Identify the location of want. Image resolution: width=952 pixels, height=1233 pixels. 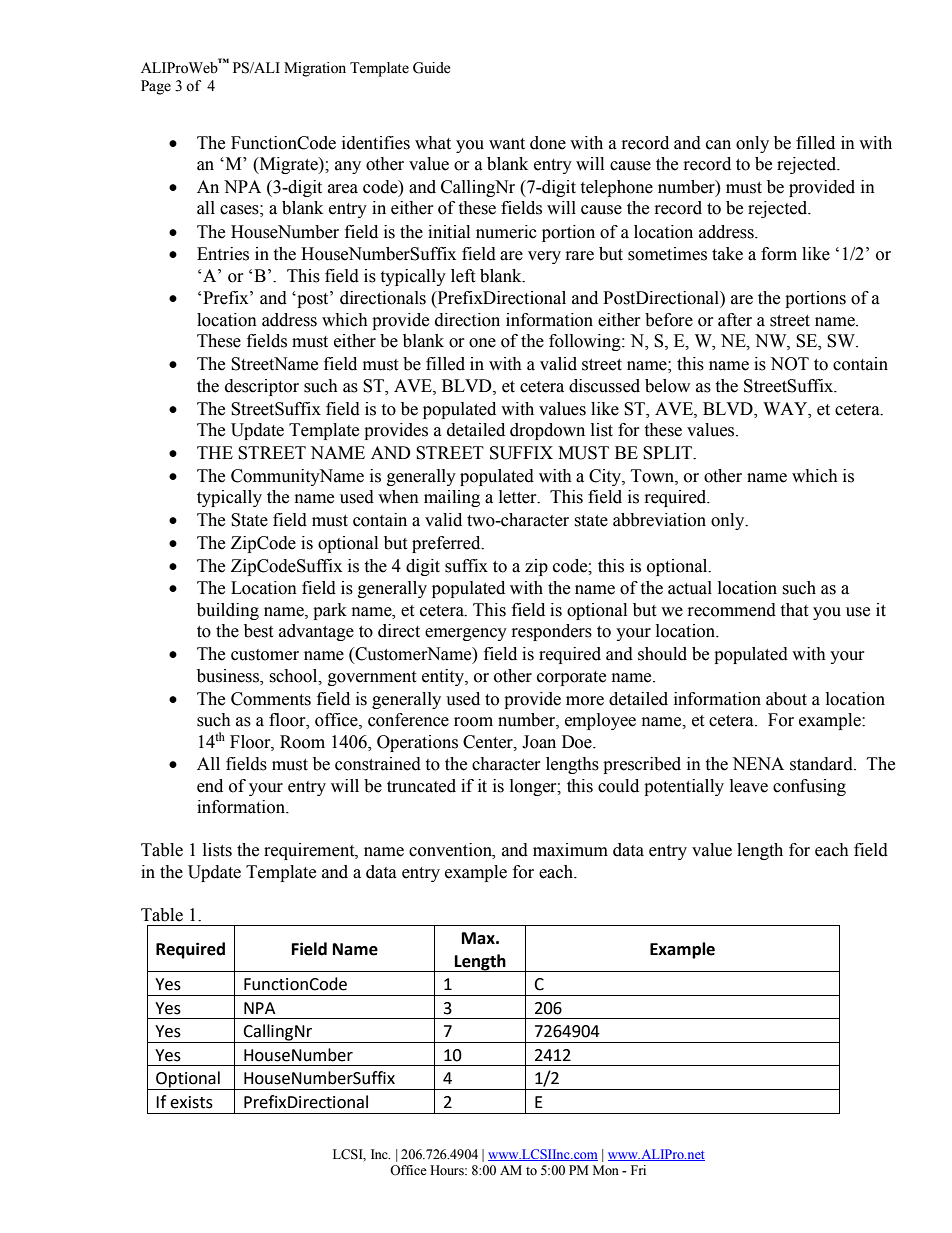
(507, 144).
